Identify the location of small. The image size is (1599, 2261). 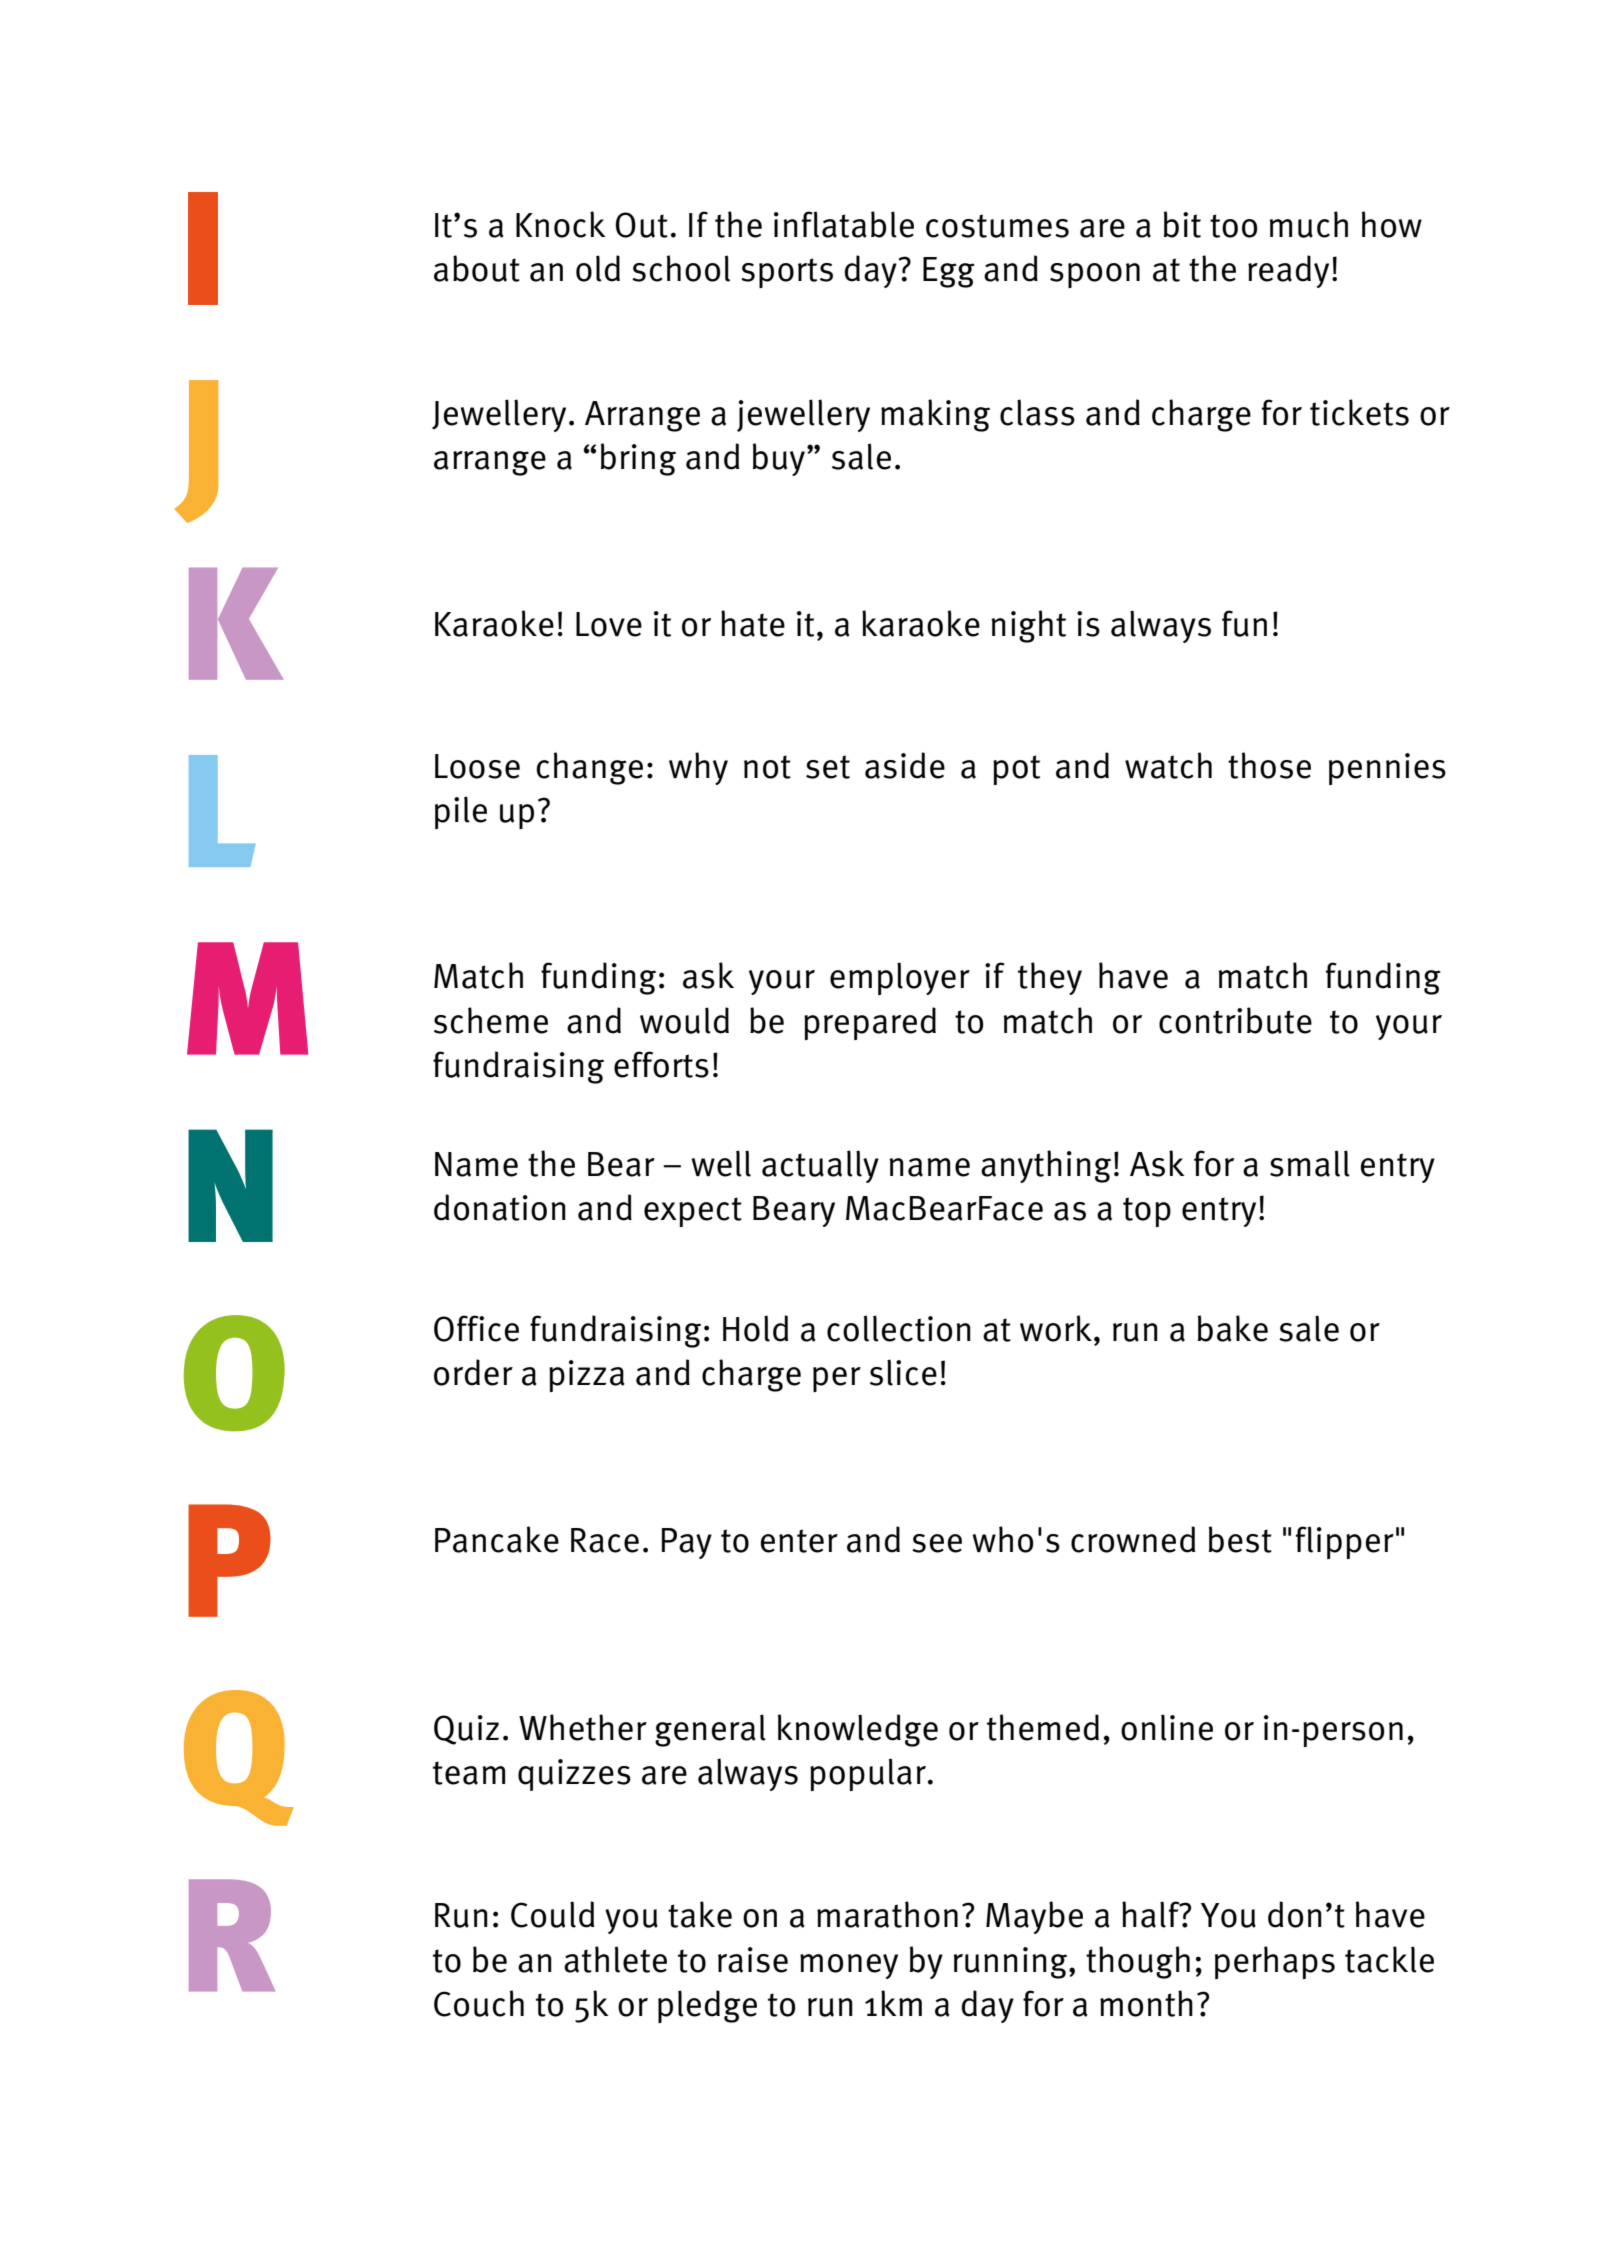
(1310, 1163).
